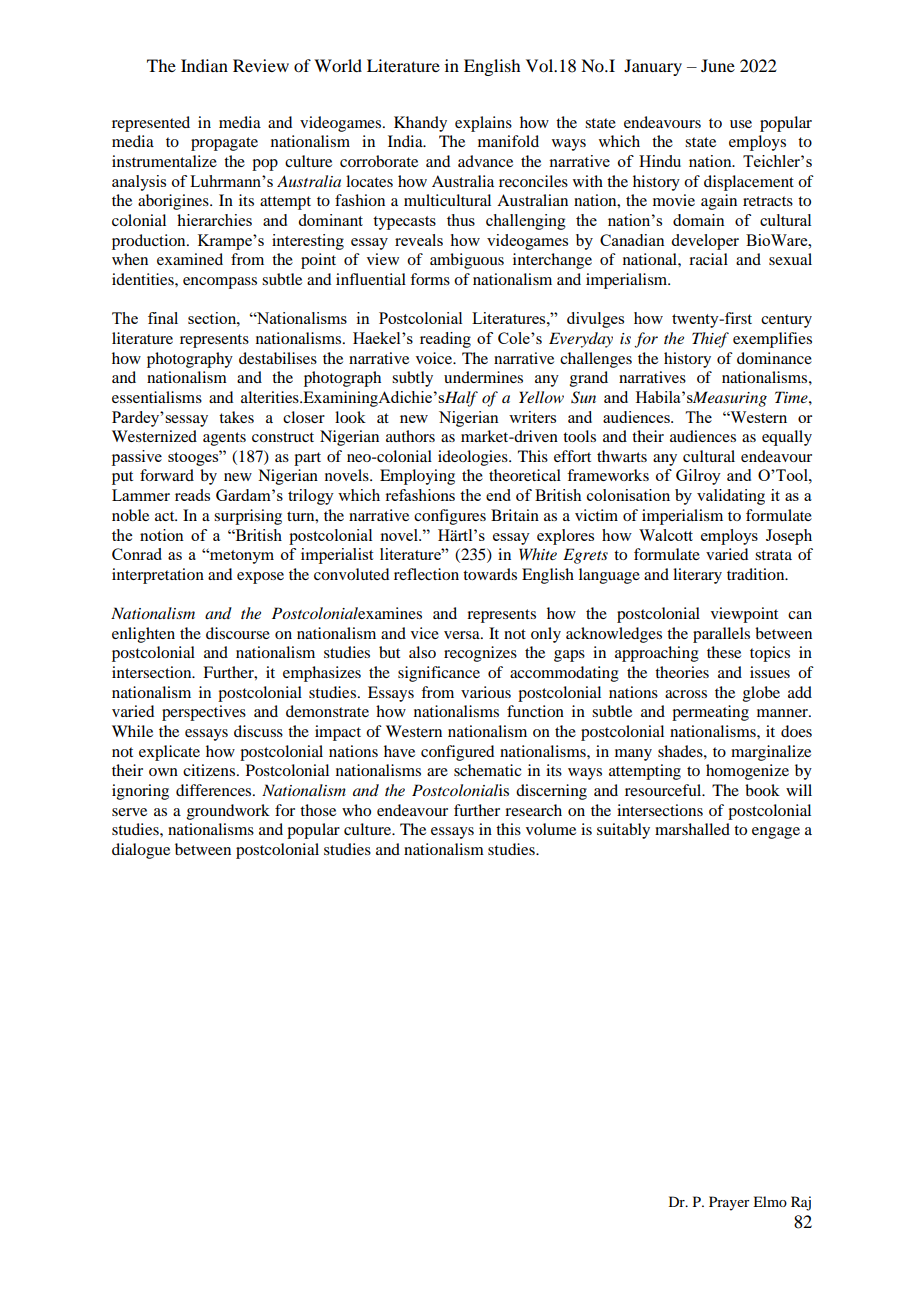 The width and height of the image is (924, 1308). I want to click on configured, so click(457, 753).
